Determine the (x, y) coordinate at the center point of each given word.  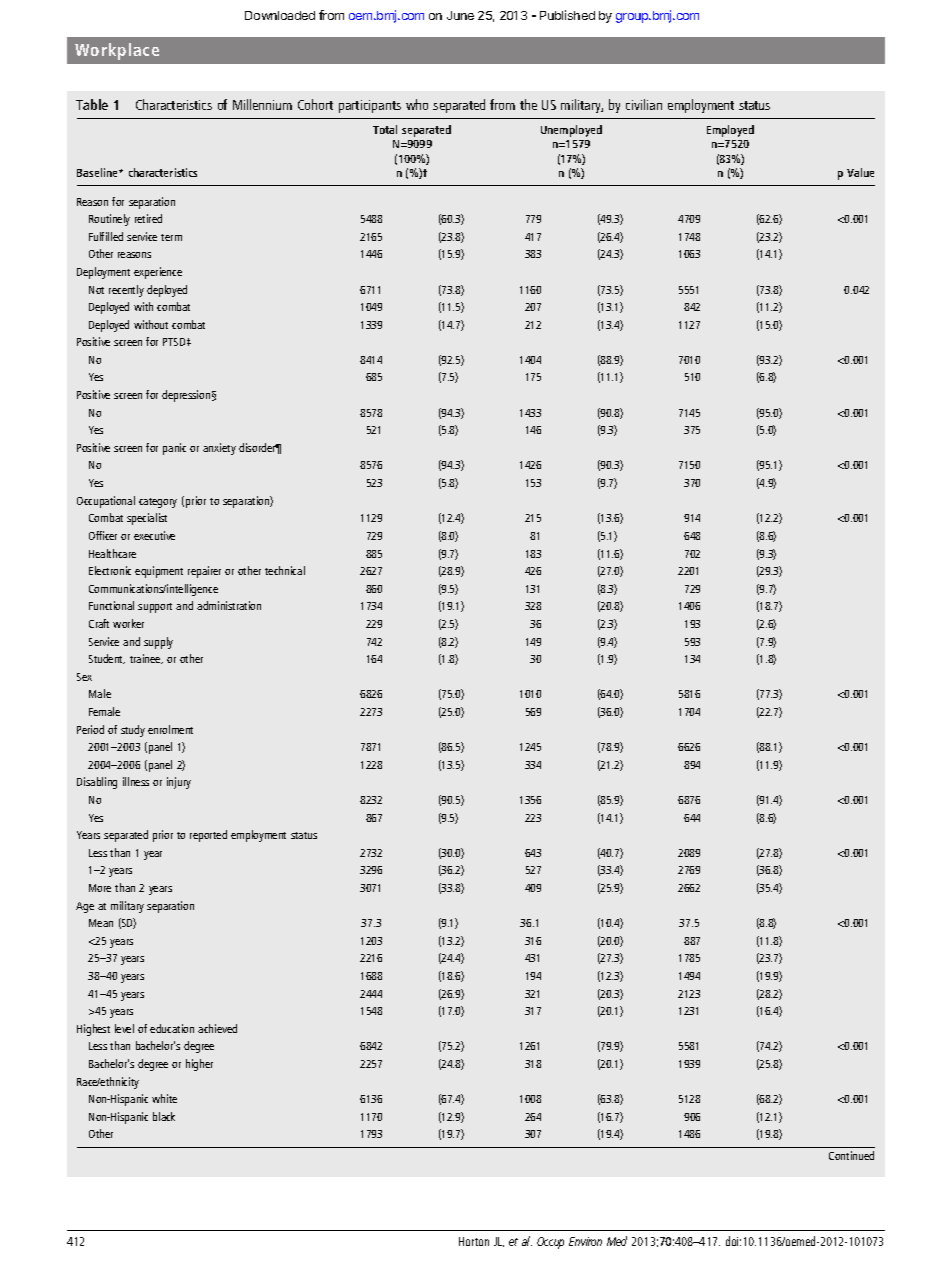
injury (179, 783)
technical (285, 570)
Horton (474, 1241)
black (164, 1116)
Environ (585, 1241)
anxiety (219, 449)
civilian (644, 104)
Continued (851, 1155)
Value (860, 172)
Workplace (117, 51)
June (460, 15)
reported (208, 836)
